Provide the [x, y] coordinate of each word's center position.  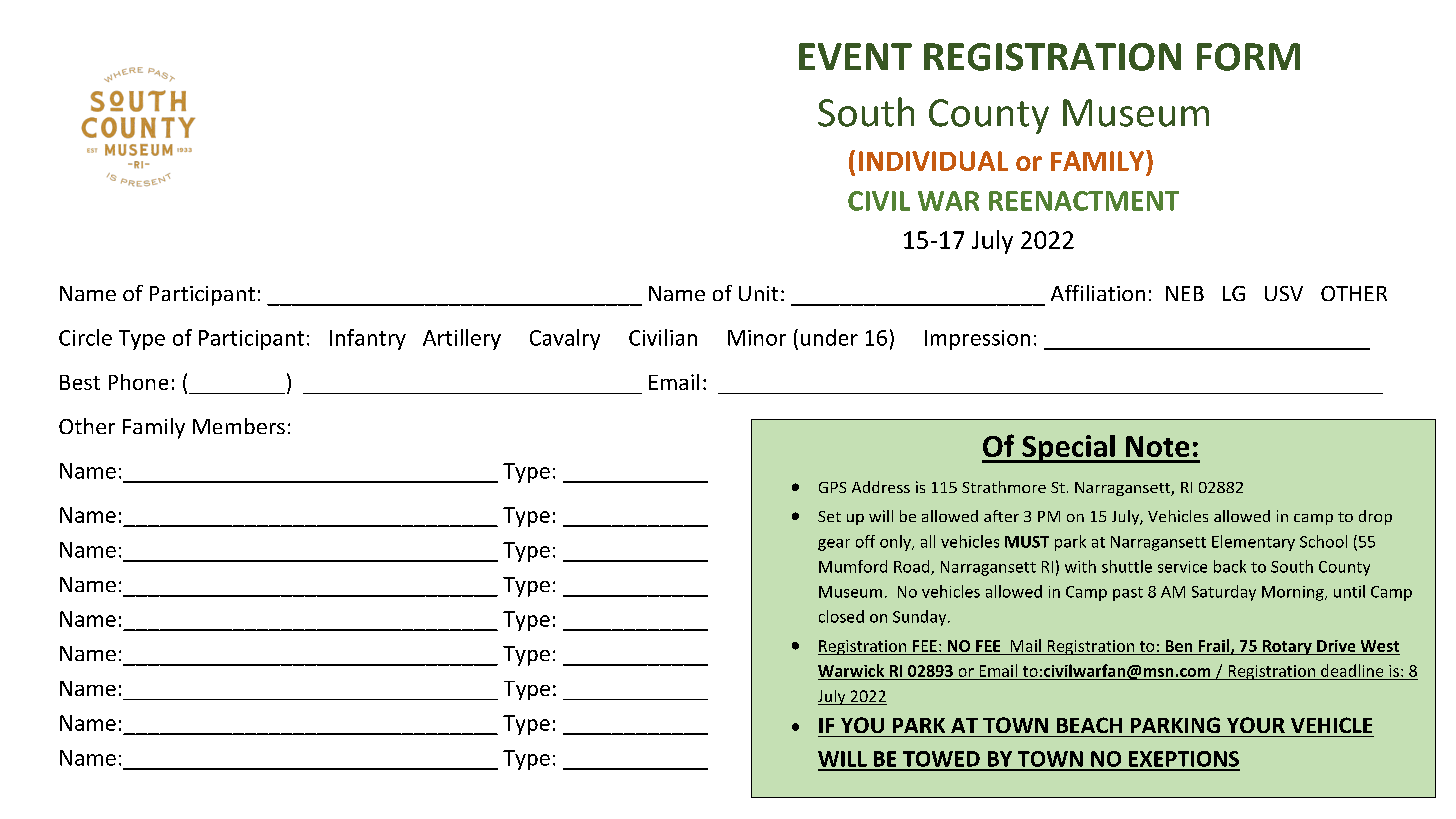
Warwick [851, 670]
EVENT [855, 56]
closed [841, 616]
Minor [757, 338]
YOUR [1256, 725]
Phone [138, 382]
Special [1068, 449]
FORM [1248, 57]
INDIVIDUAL [933, 161]
